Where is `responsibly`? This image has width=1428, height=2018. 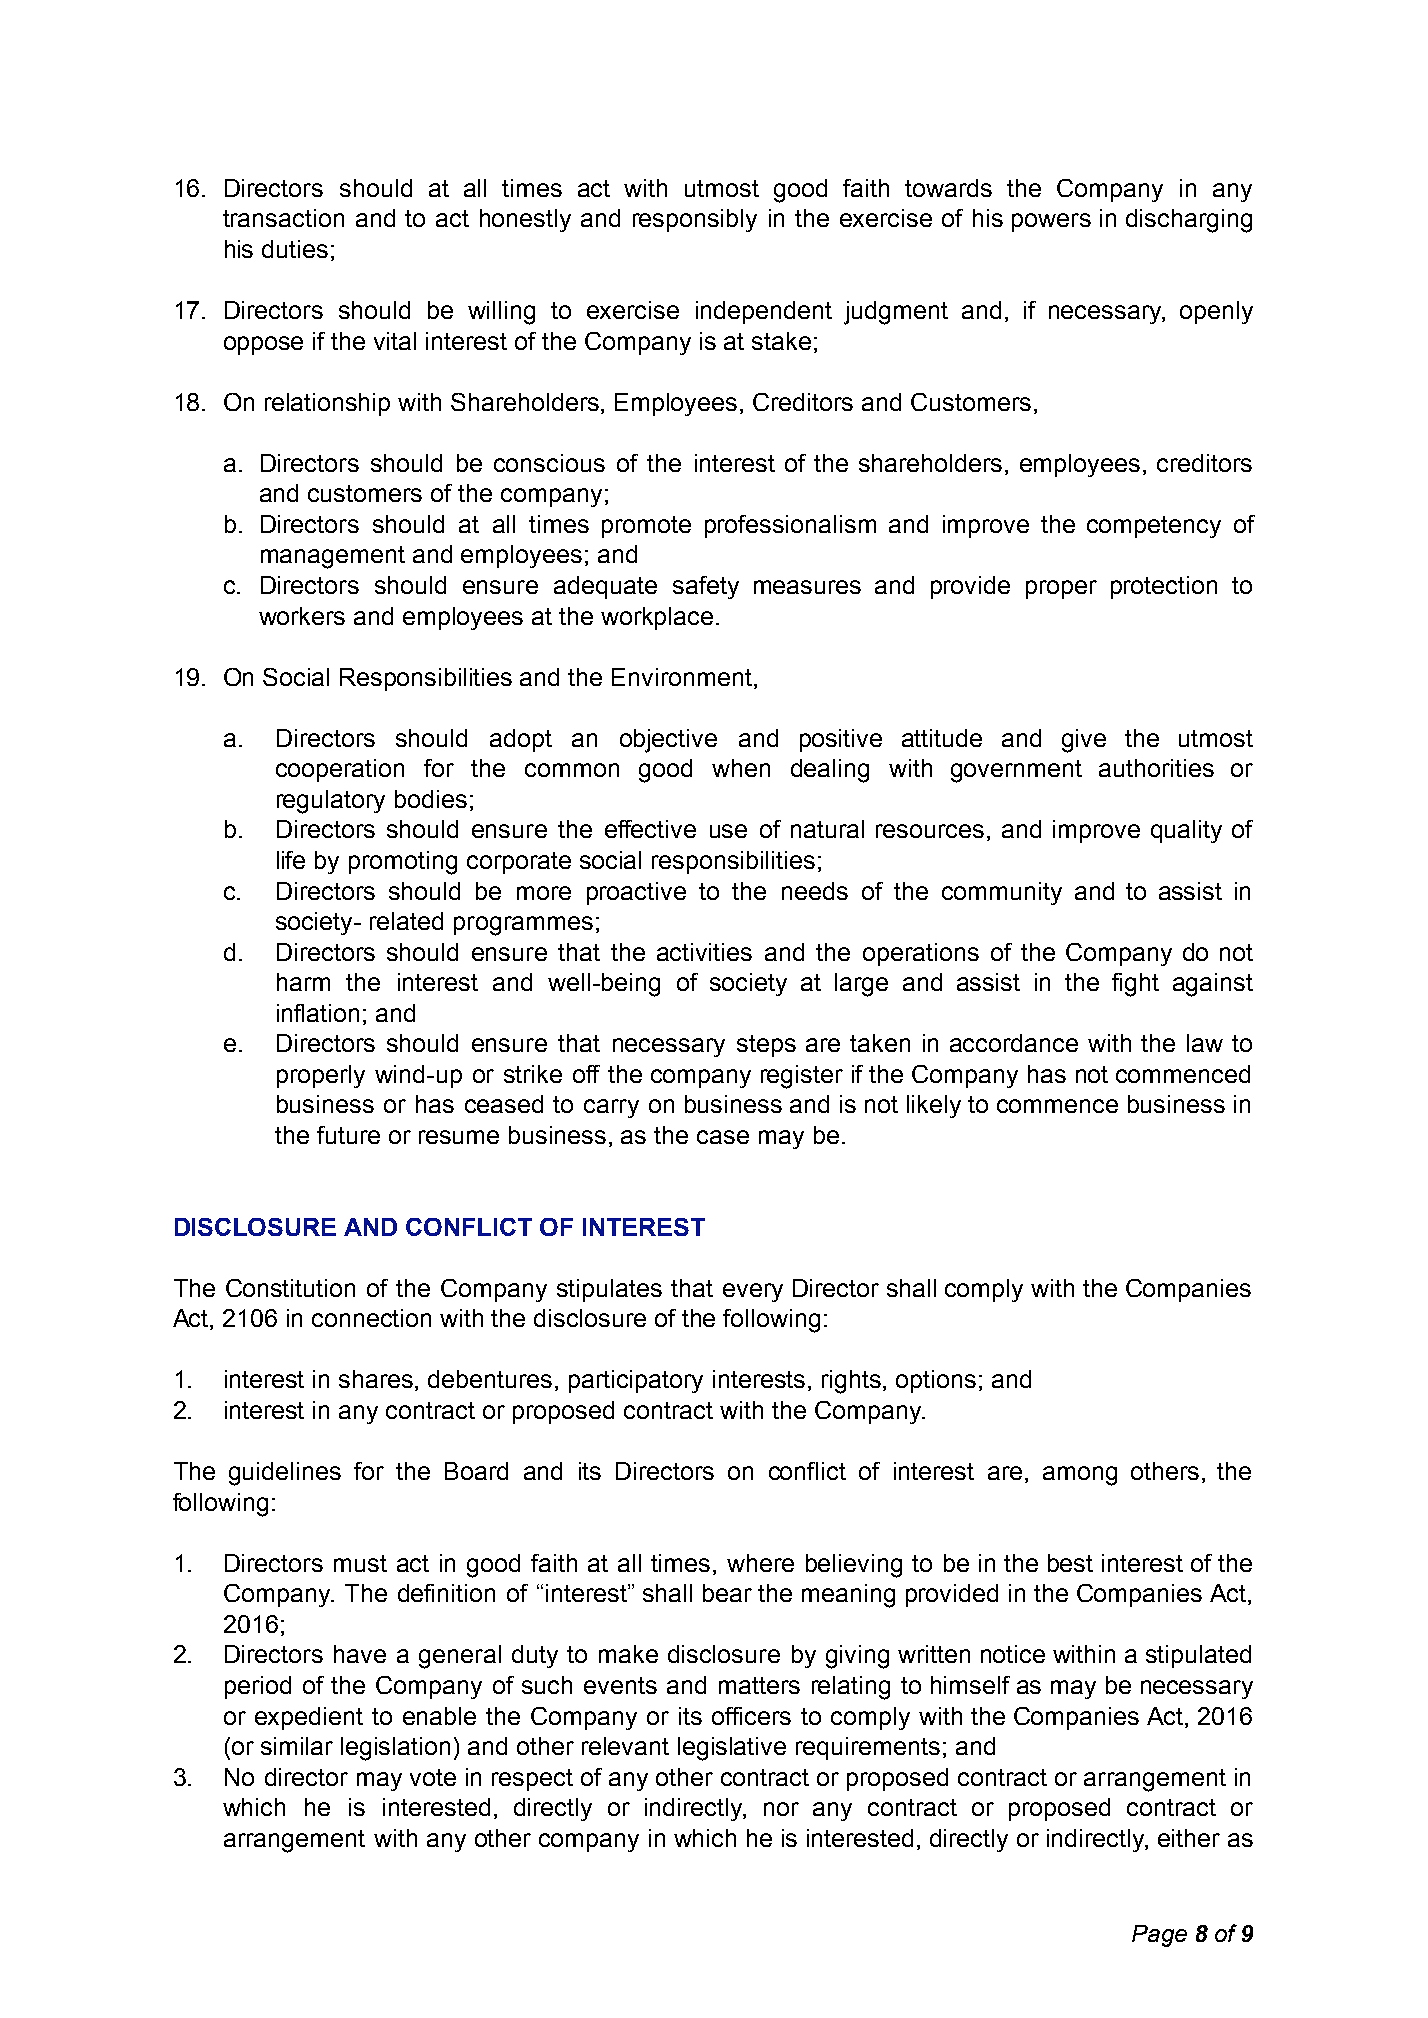 responsibly is located at coordinates (695, 220).
